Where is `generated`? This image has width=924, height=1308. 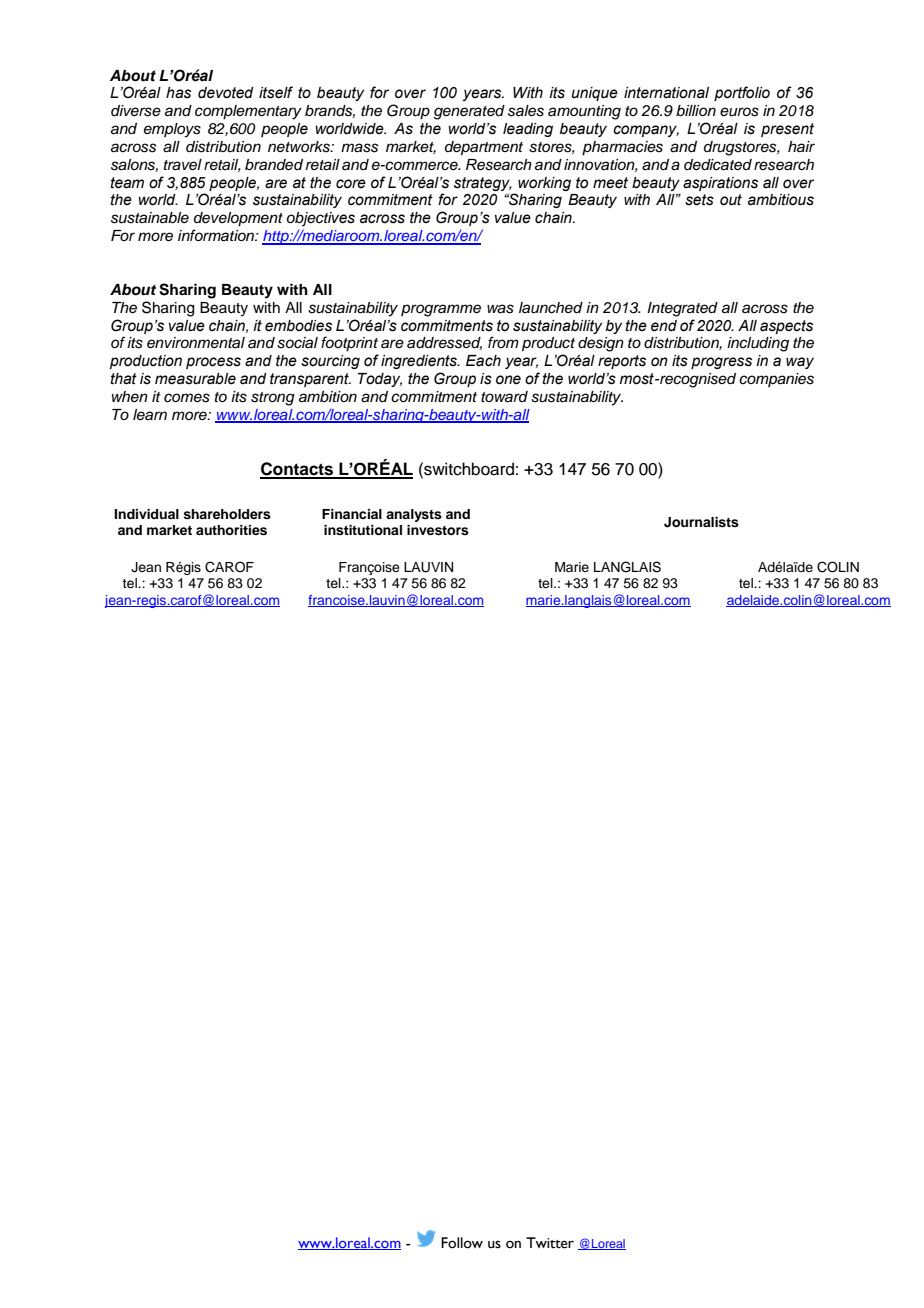
generated is located at coordinates (469, 112).
